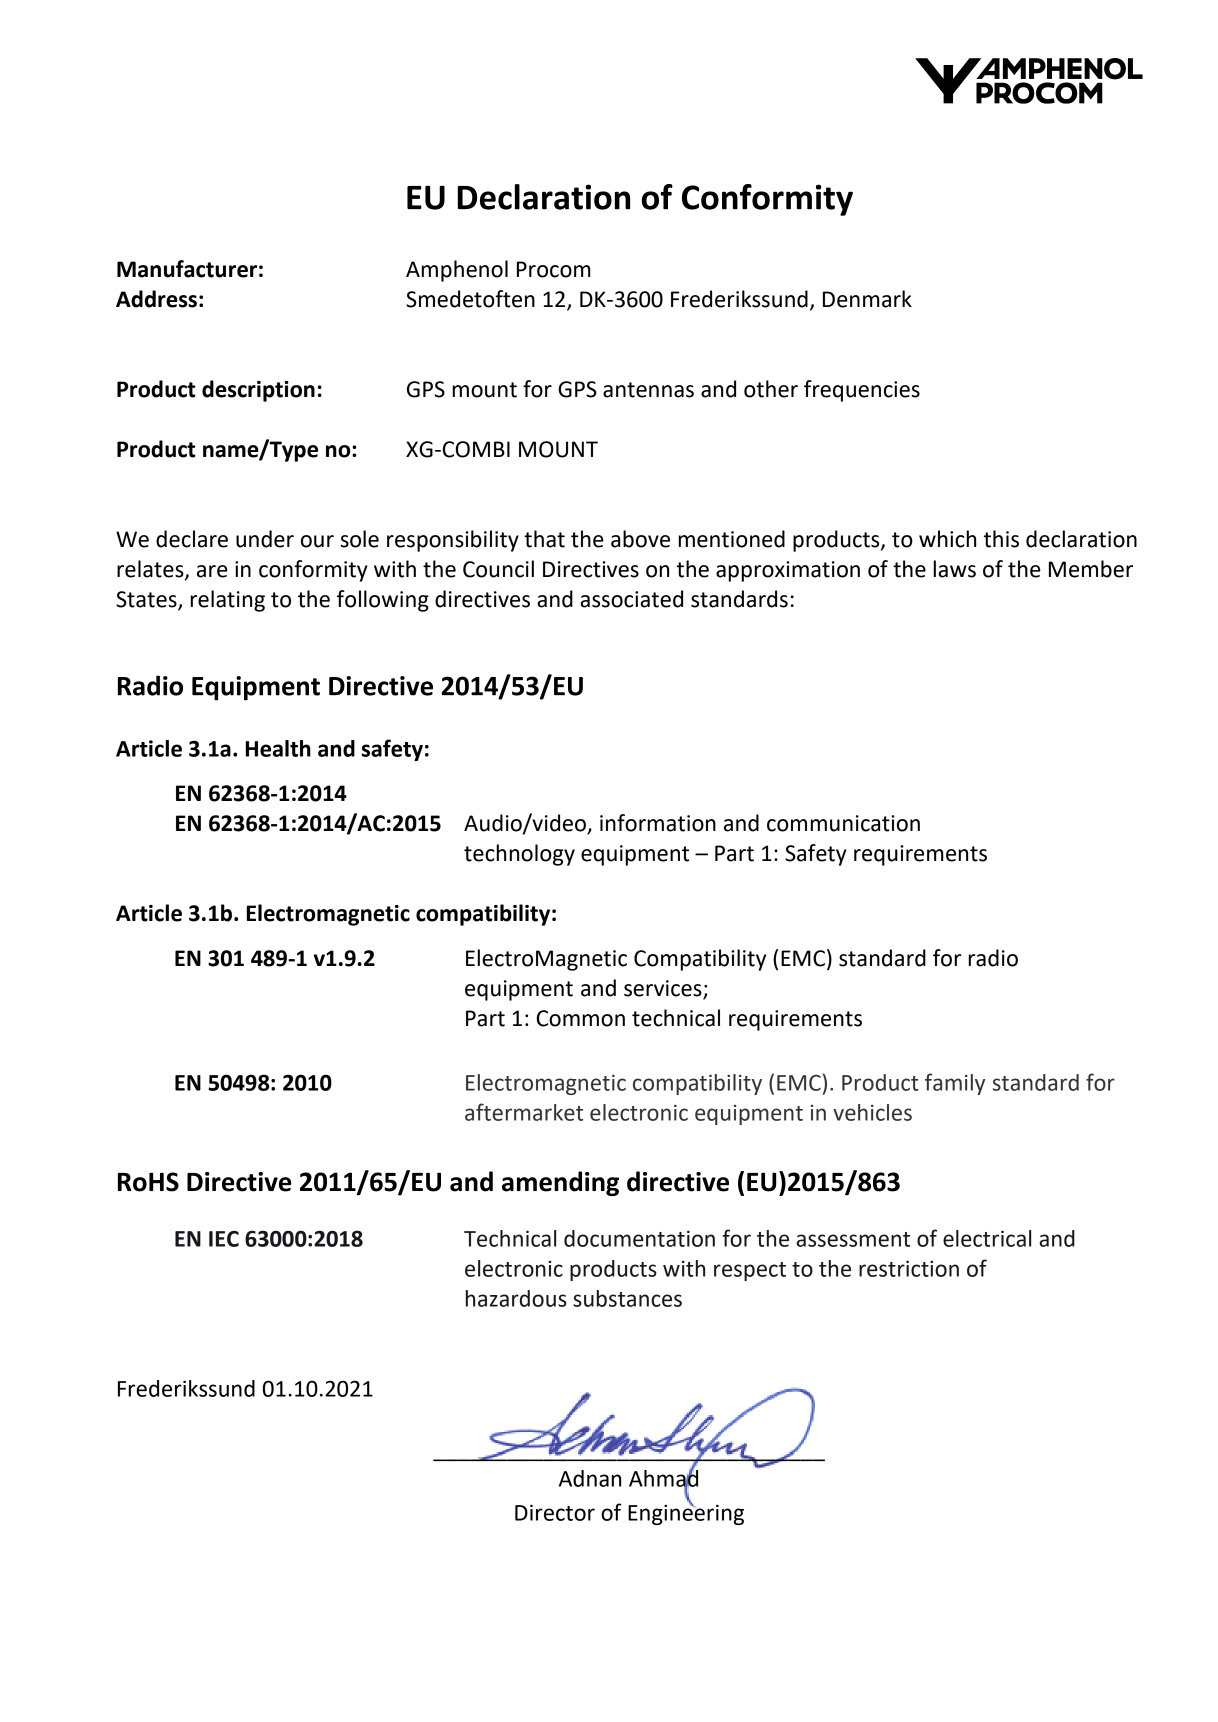 This page has height=1722, width=1218. Describe the element at coordinates (843, 823) in the page. I see `communication` at that location.
